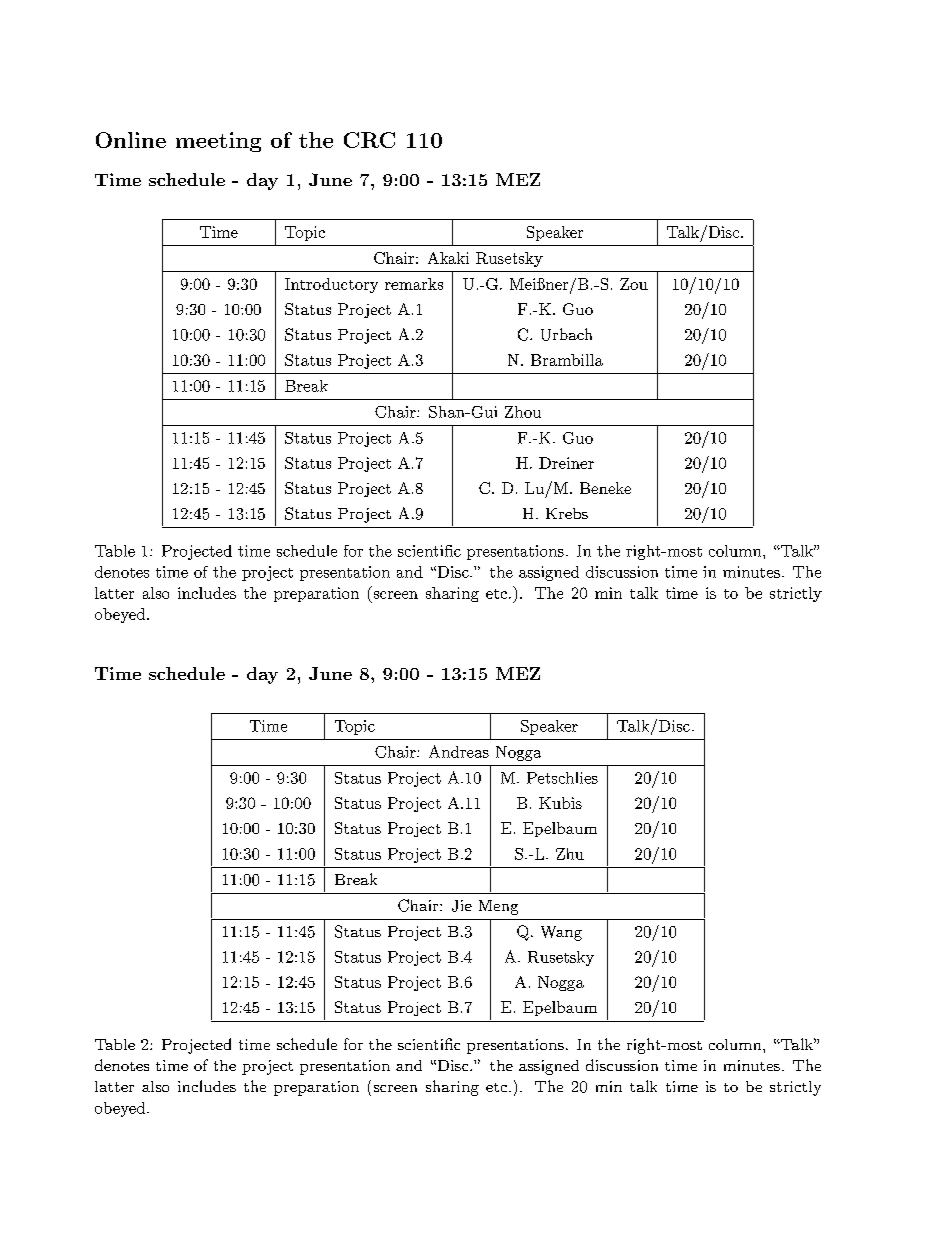  Describe the element at coordinates (369, 140) in the screenshot. I see `CRC` at that location.
